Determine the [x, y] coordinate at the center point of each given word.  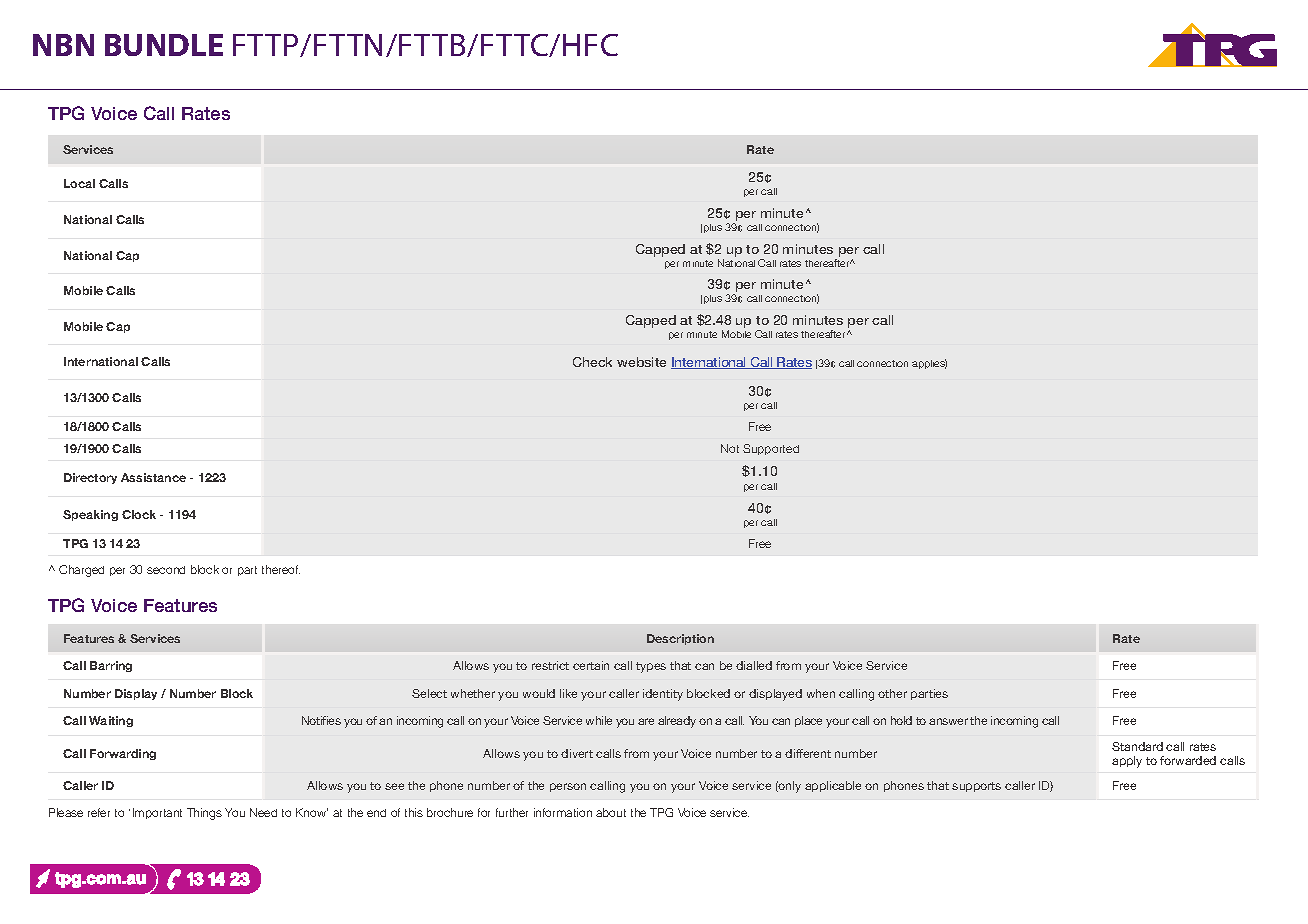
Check [592, 362]
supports [976, 787]
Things [204, 814]
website [641, 362]
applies [929, 364]
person [568, 787]
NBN [63, 45]
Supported [771, 449]
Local [79, 183]
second [166, 570]
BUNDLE [164, 45]
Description [680, 639]
